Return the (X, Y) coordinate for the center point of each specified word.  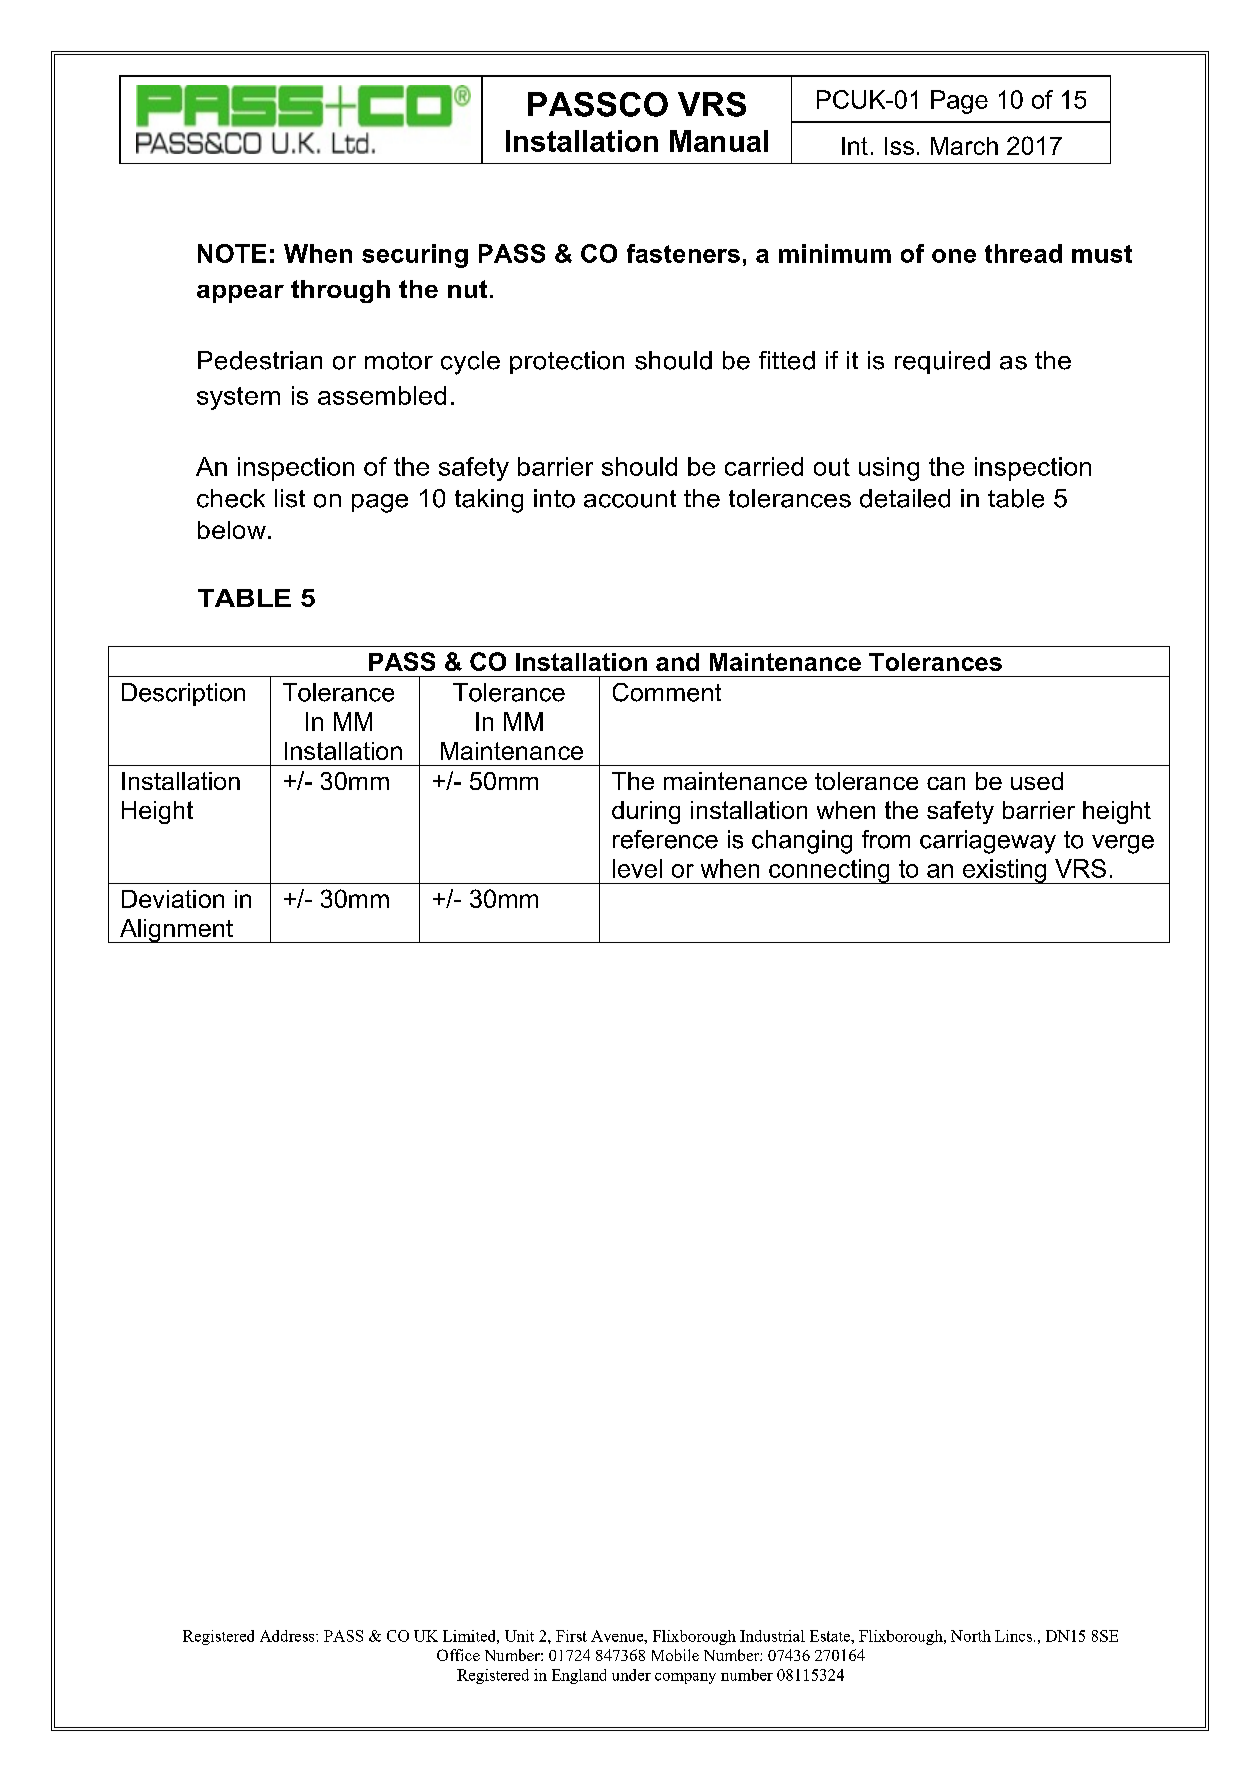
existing (1004, 871)
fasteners (683, 253)
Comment (667, 692)
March (964, 146)
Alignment (176, 931)
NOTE (232, 253)
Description (183, 694)
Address (288, 1636)
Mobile (675, 1655)
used (1037, 781)
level (637, 868)
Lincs (1013, 1636)
